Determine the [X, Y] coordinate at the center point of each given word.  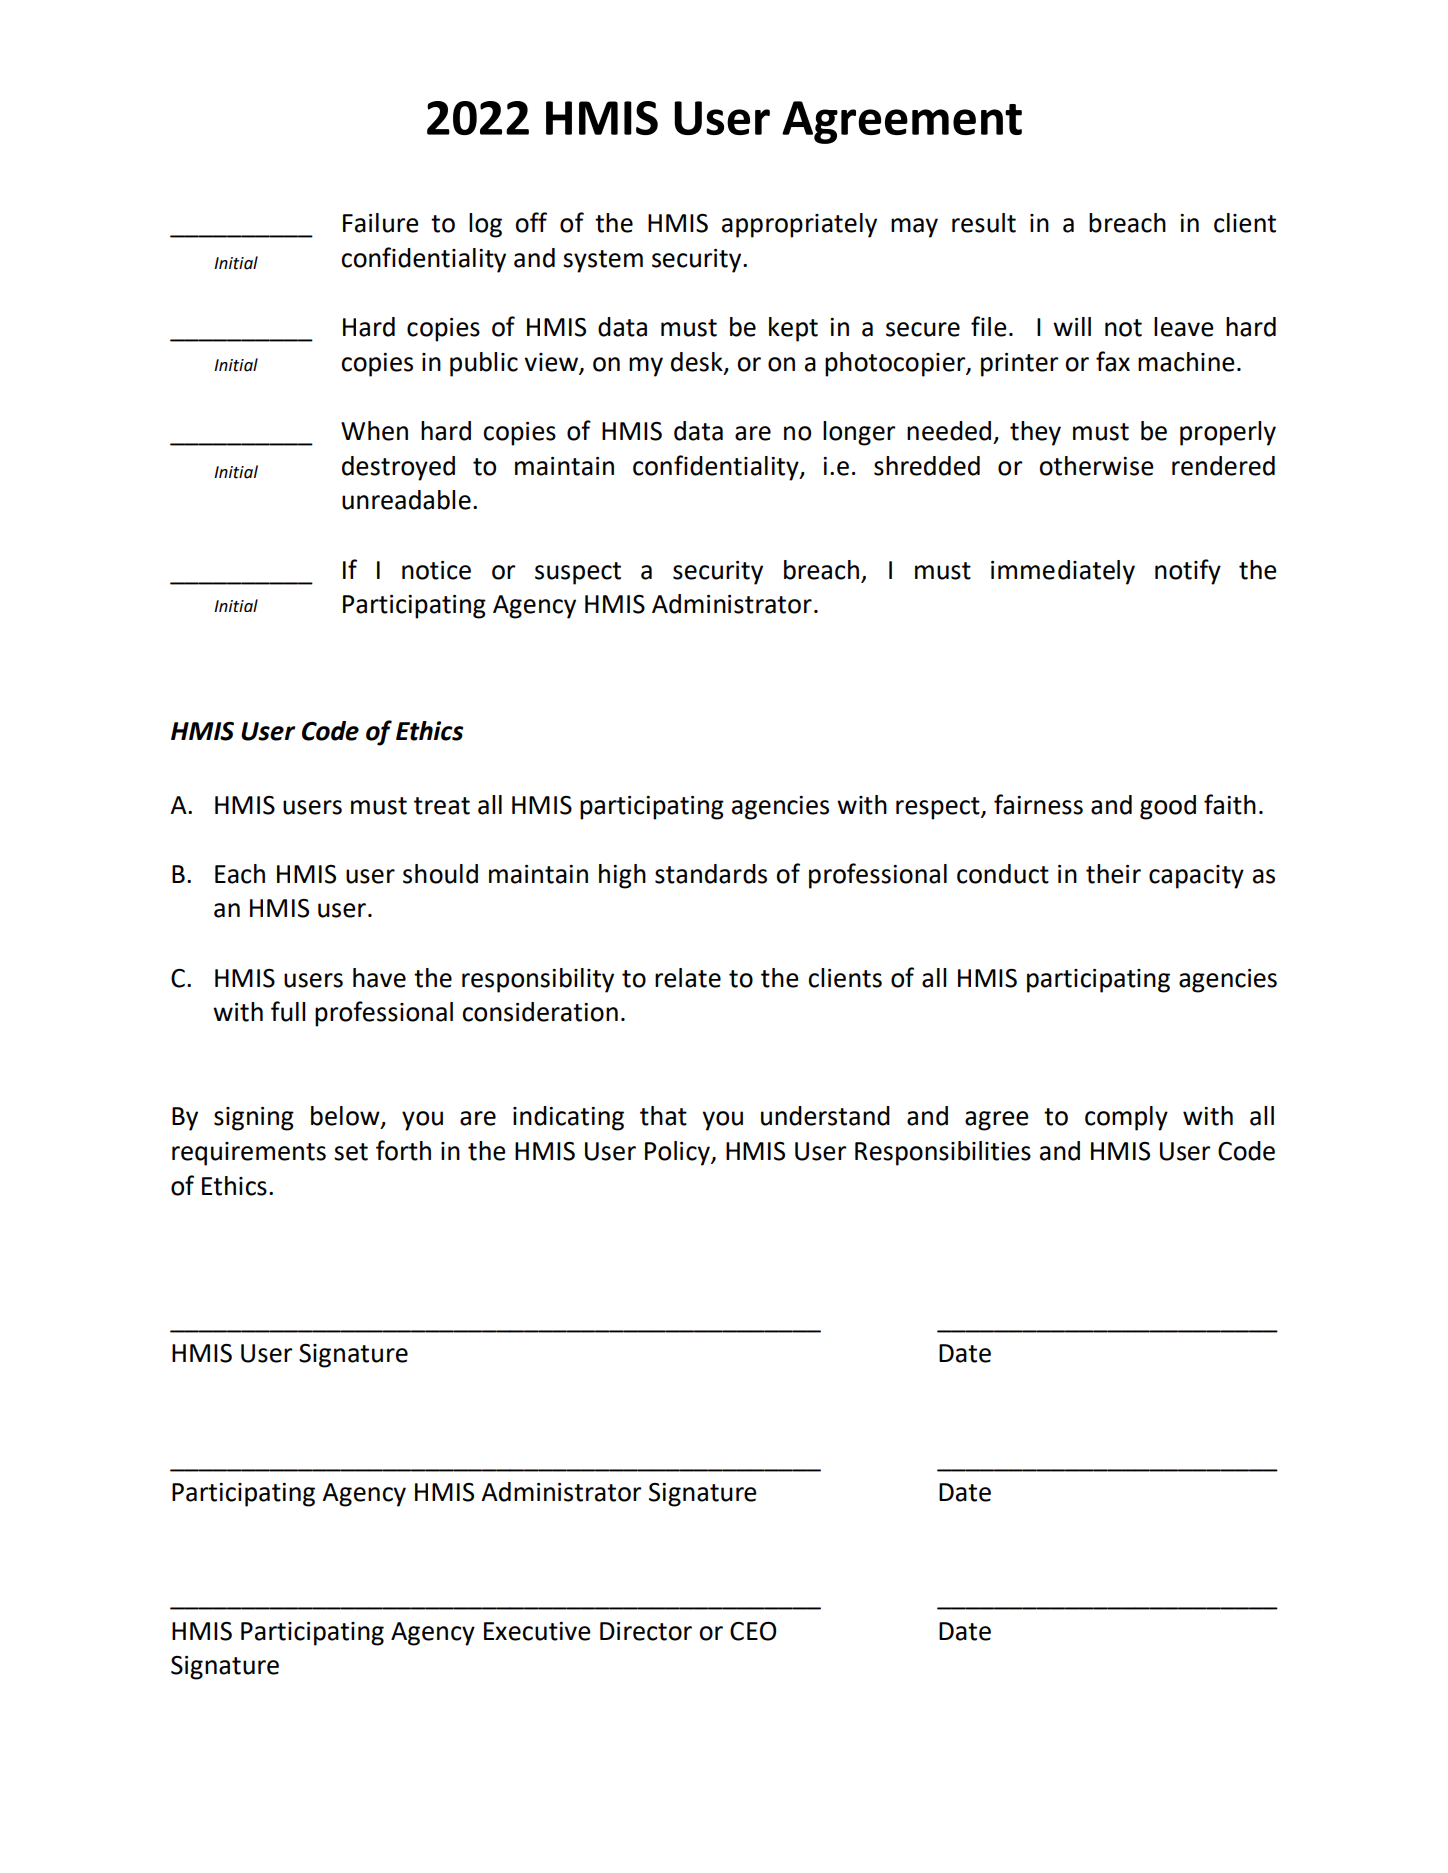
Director [646, 1631]
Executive [537, 1631]
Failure [381, 223]
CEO [753, 1631]
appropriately [799, 225]
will [1072, 326]
